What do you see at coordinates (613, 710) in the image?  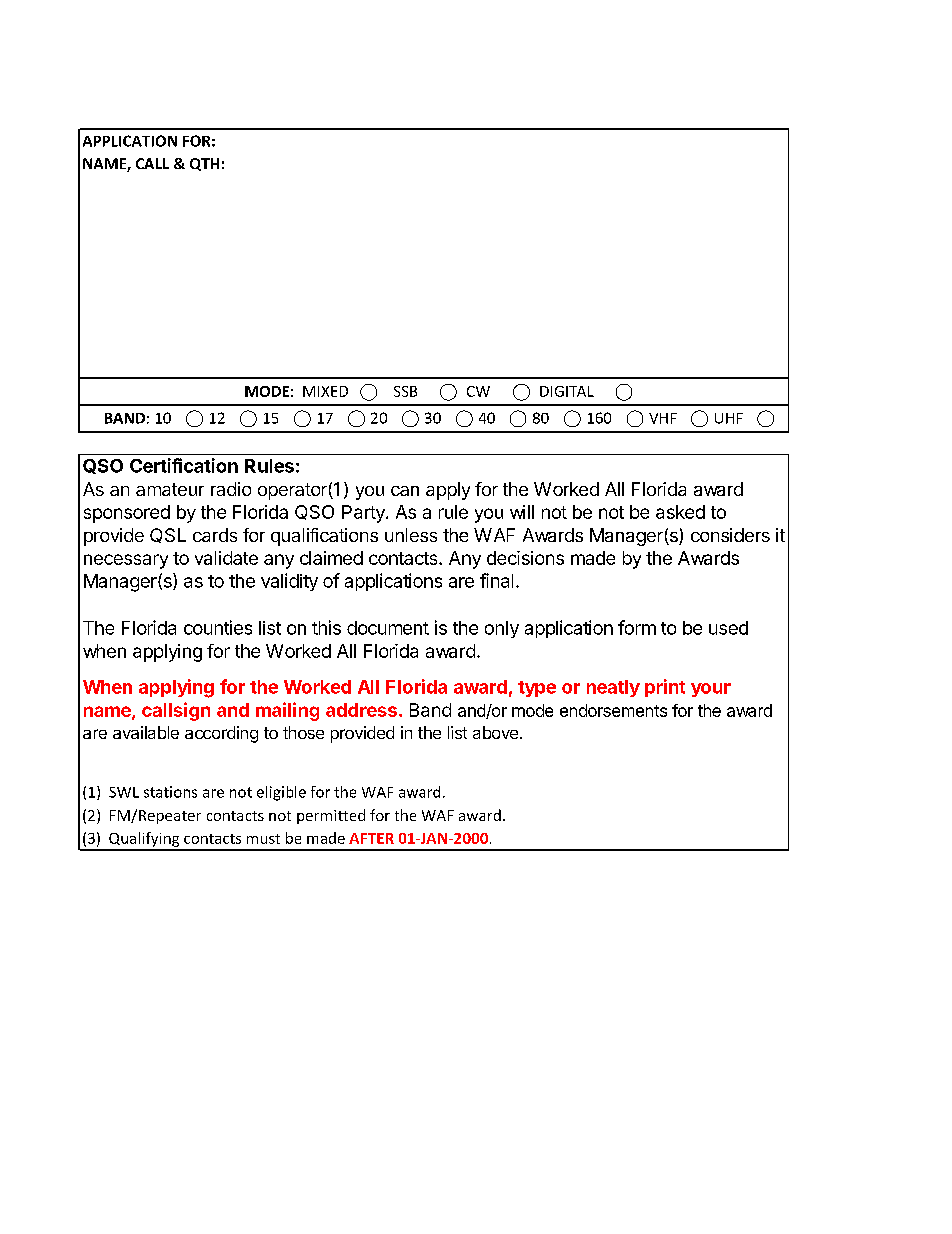 I see `endorsements` at bounding box center [613, 710].
